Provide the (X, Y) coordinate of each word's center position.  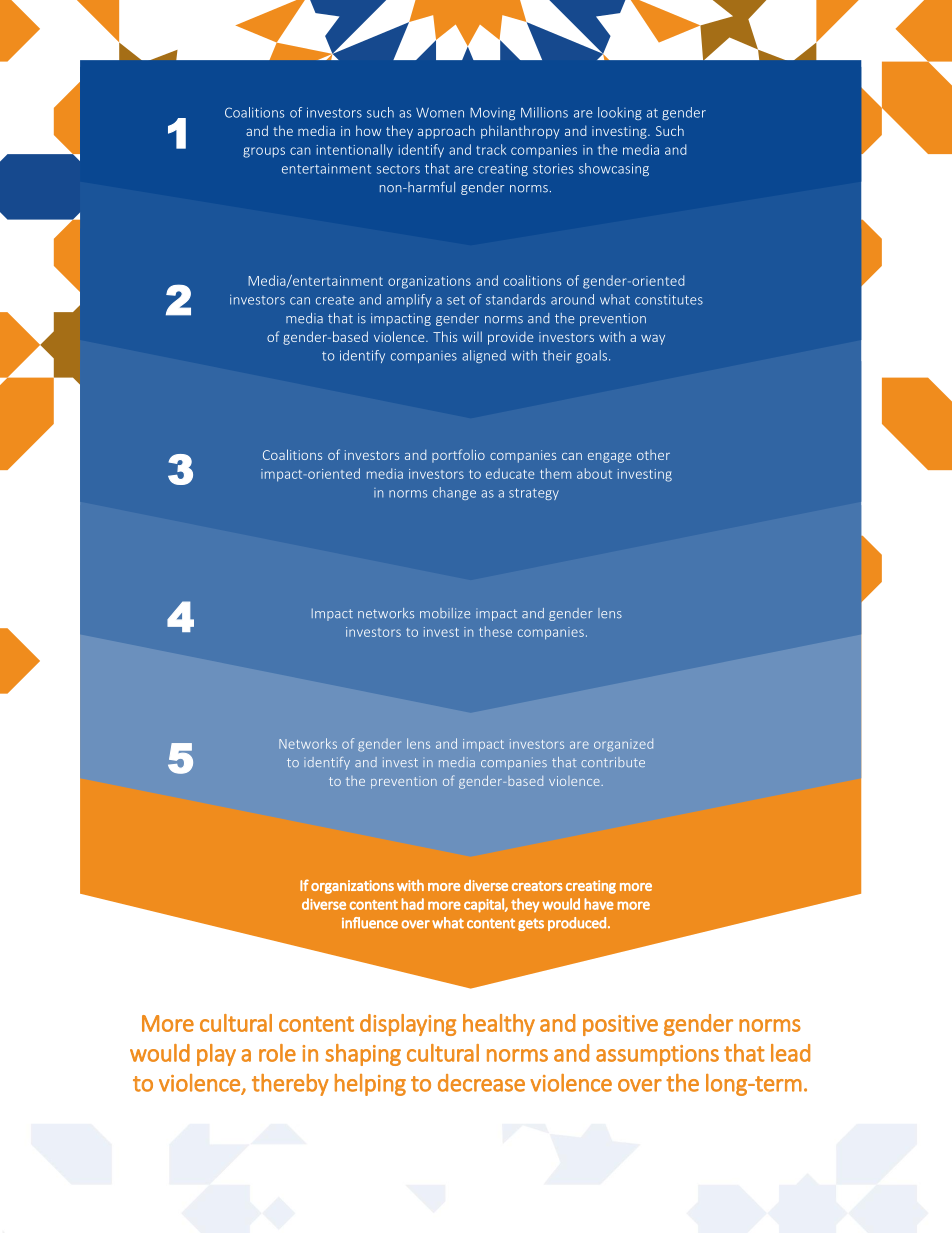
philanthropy (520, 132)
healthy (499, 1025)
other (653, 455)
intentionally (354, 151)
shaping (363, 1055)
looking (620, 113)
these (495, 631)
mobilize (445, 613)
